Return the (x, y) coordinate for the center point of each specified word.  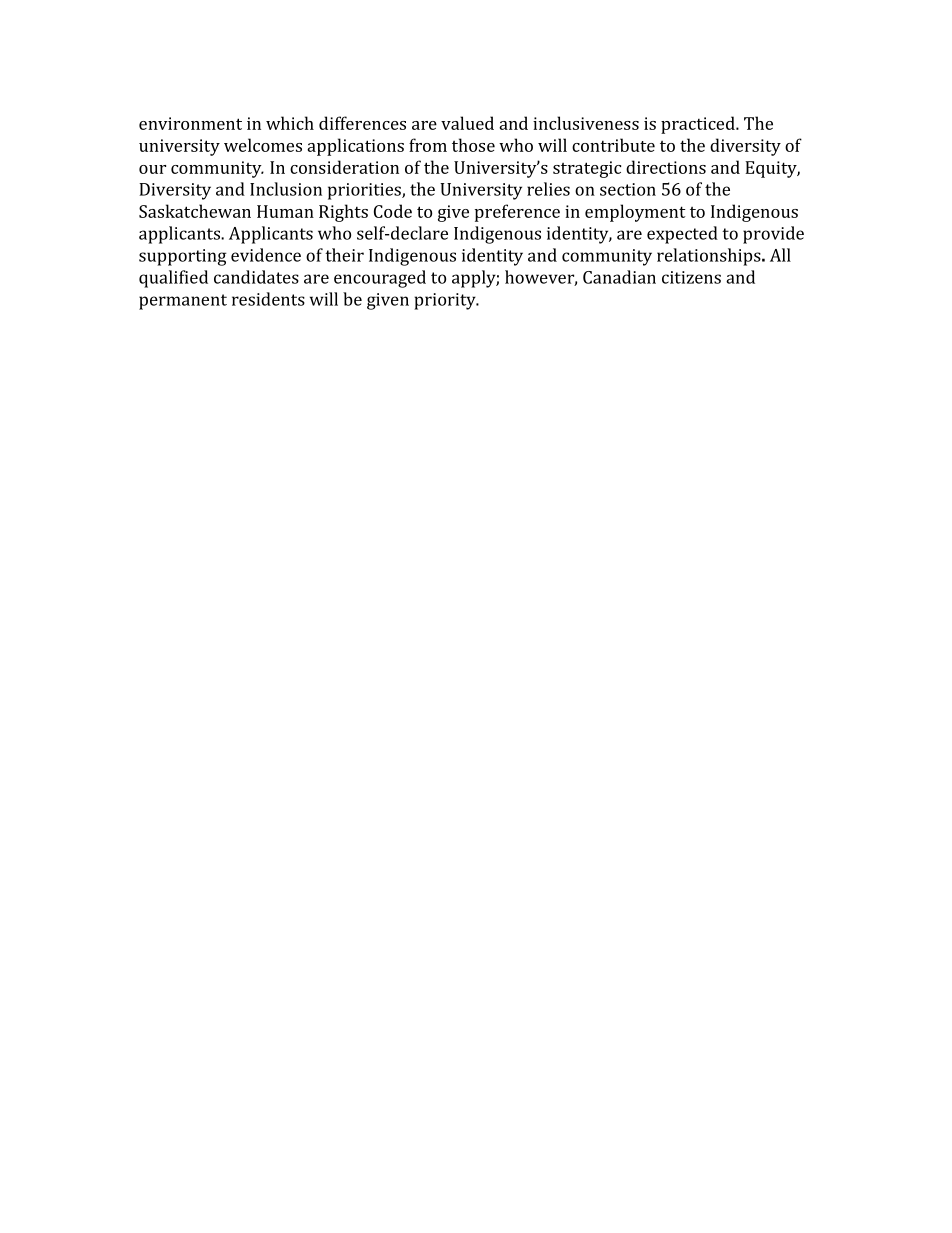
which (290, 123)
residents (268, 299)
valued (467, 123)
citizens (691, 277)
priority (446, 301)
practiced (699, 125)
